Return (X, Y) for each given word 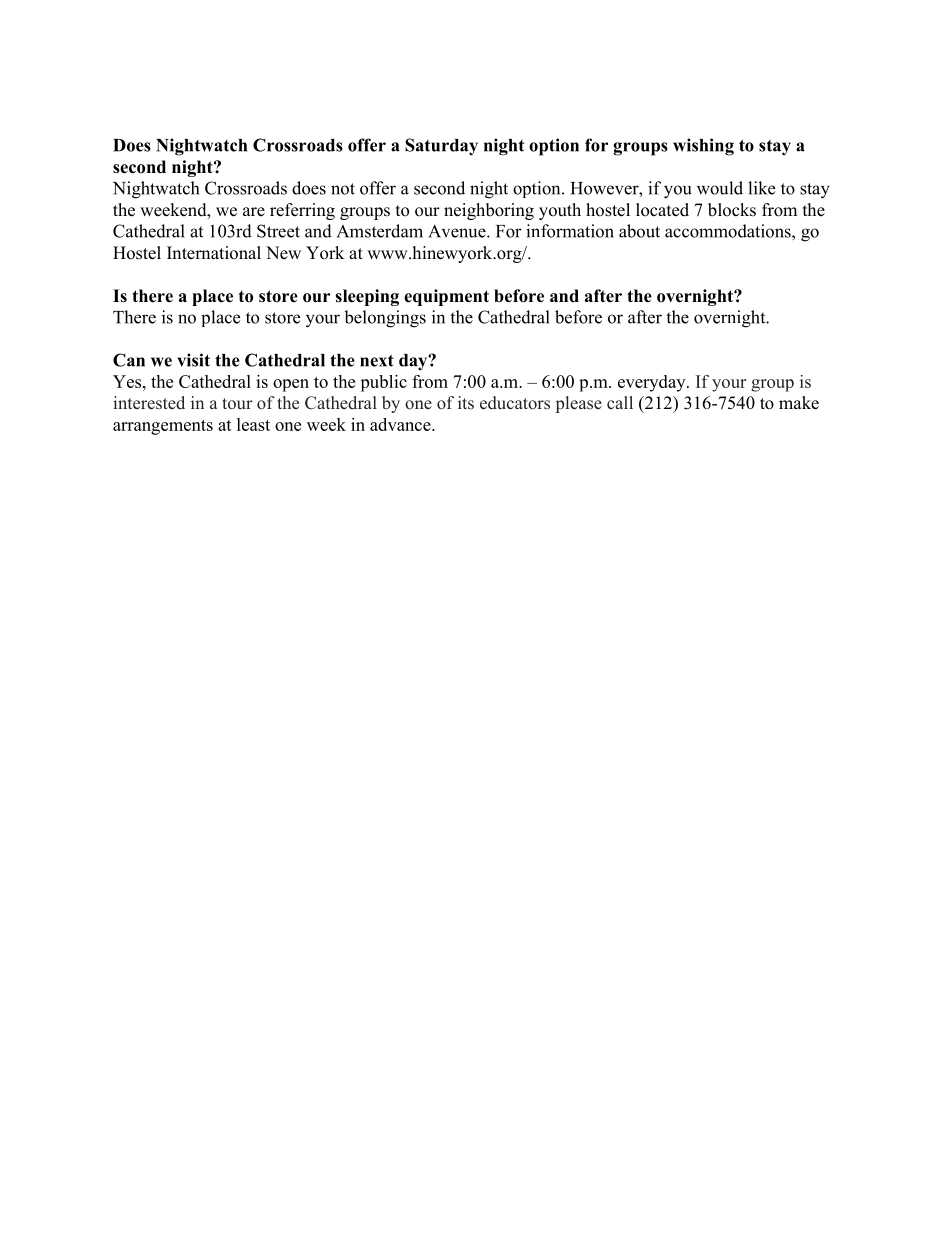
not (343, 189)
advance (401, 424)
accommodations (729, 231)
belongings (385, 319)
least (253, 424)
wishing (703, 147)
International (214, 253)
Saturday (441, 147)
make (799, 403)
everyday (653, 383)
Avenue (458, 231)
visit (193, 360)
